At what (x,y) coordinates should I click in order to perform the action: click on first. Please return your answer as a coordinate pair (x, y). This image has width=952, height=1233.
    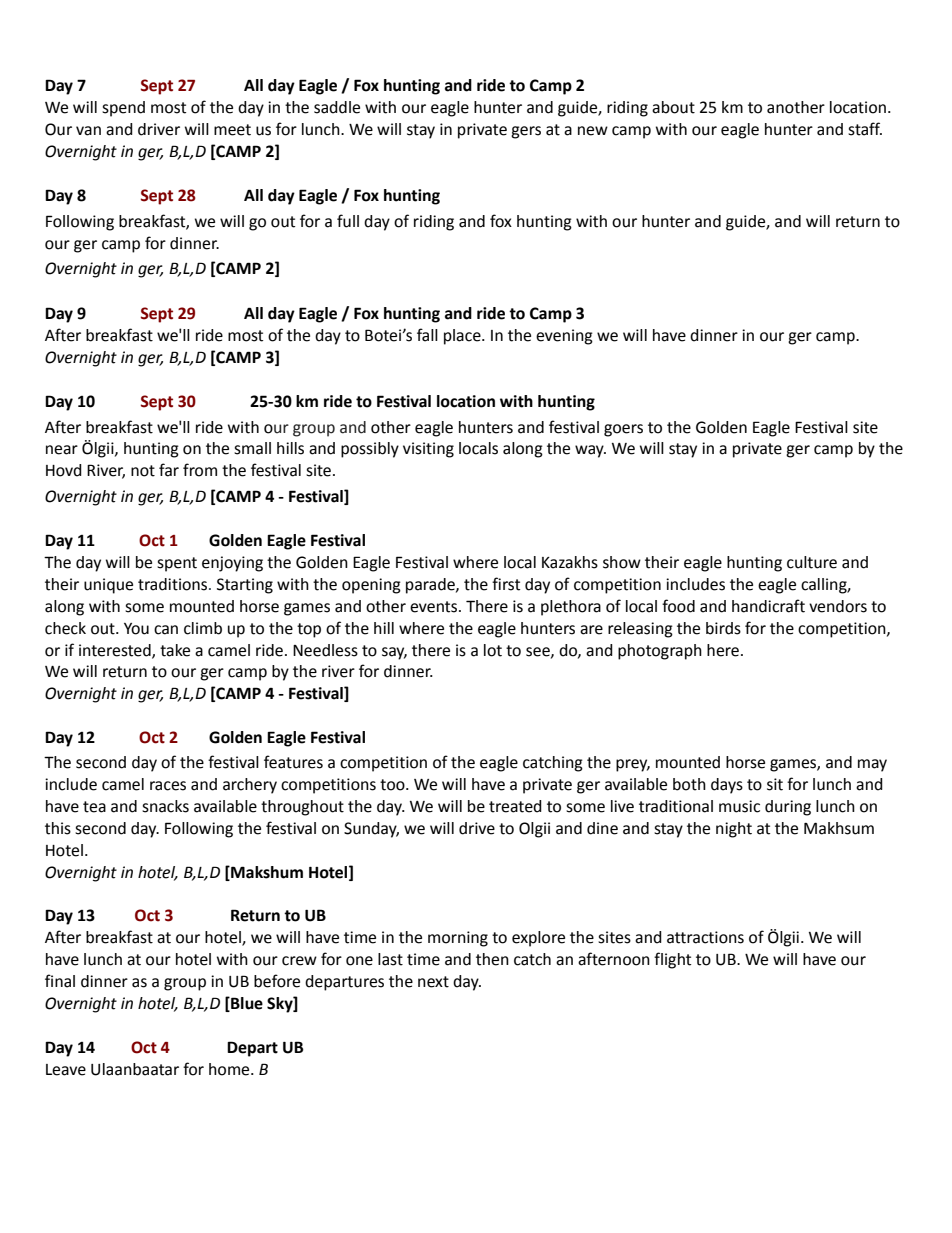
    Looking at the image, I should click on (506, 584).
